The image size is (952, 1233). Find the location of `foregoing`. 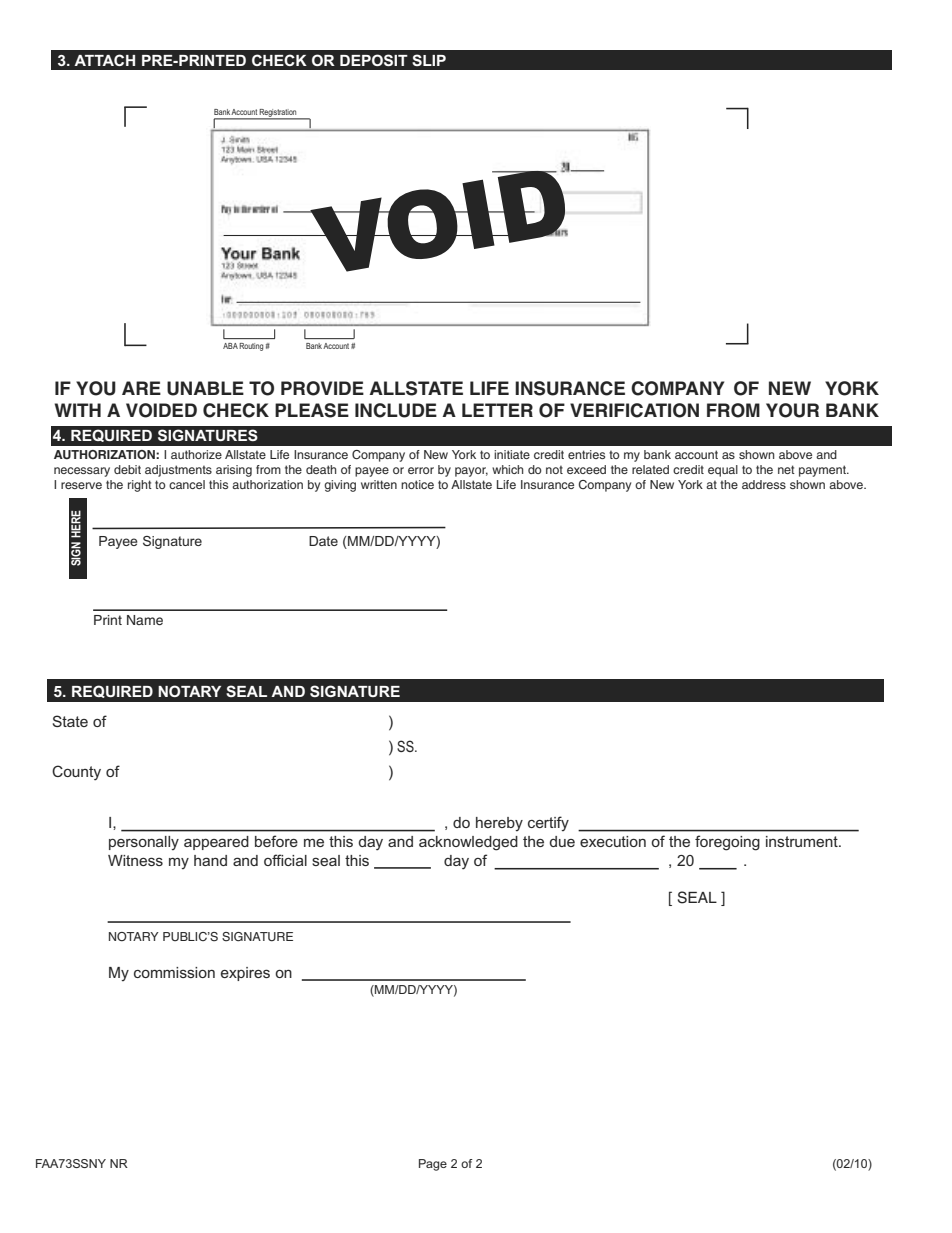

foregoing is located at coordinates (727, 843).
